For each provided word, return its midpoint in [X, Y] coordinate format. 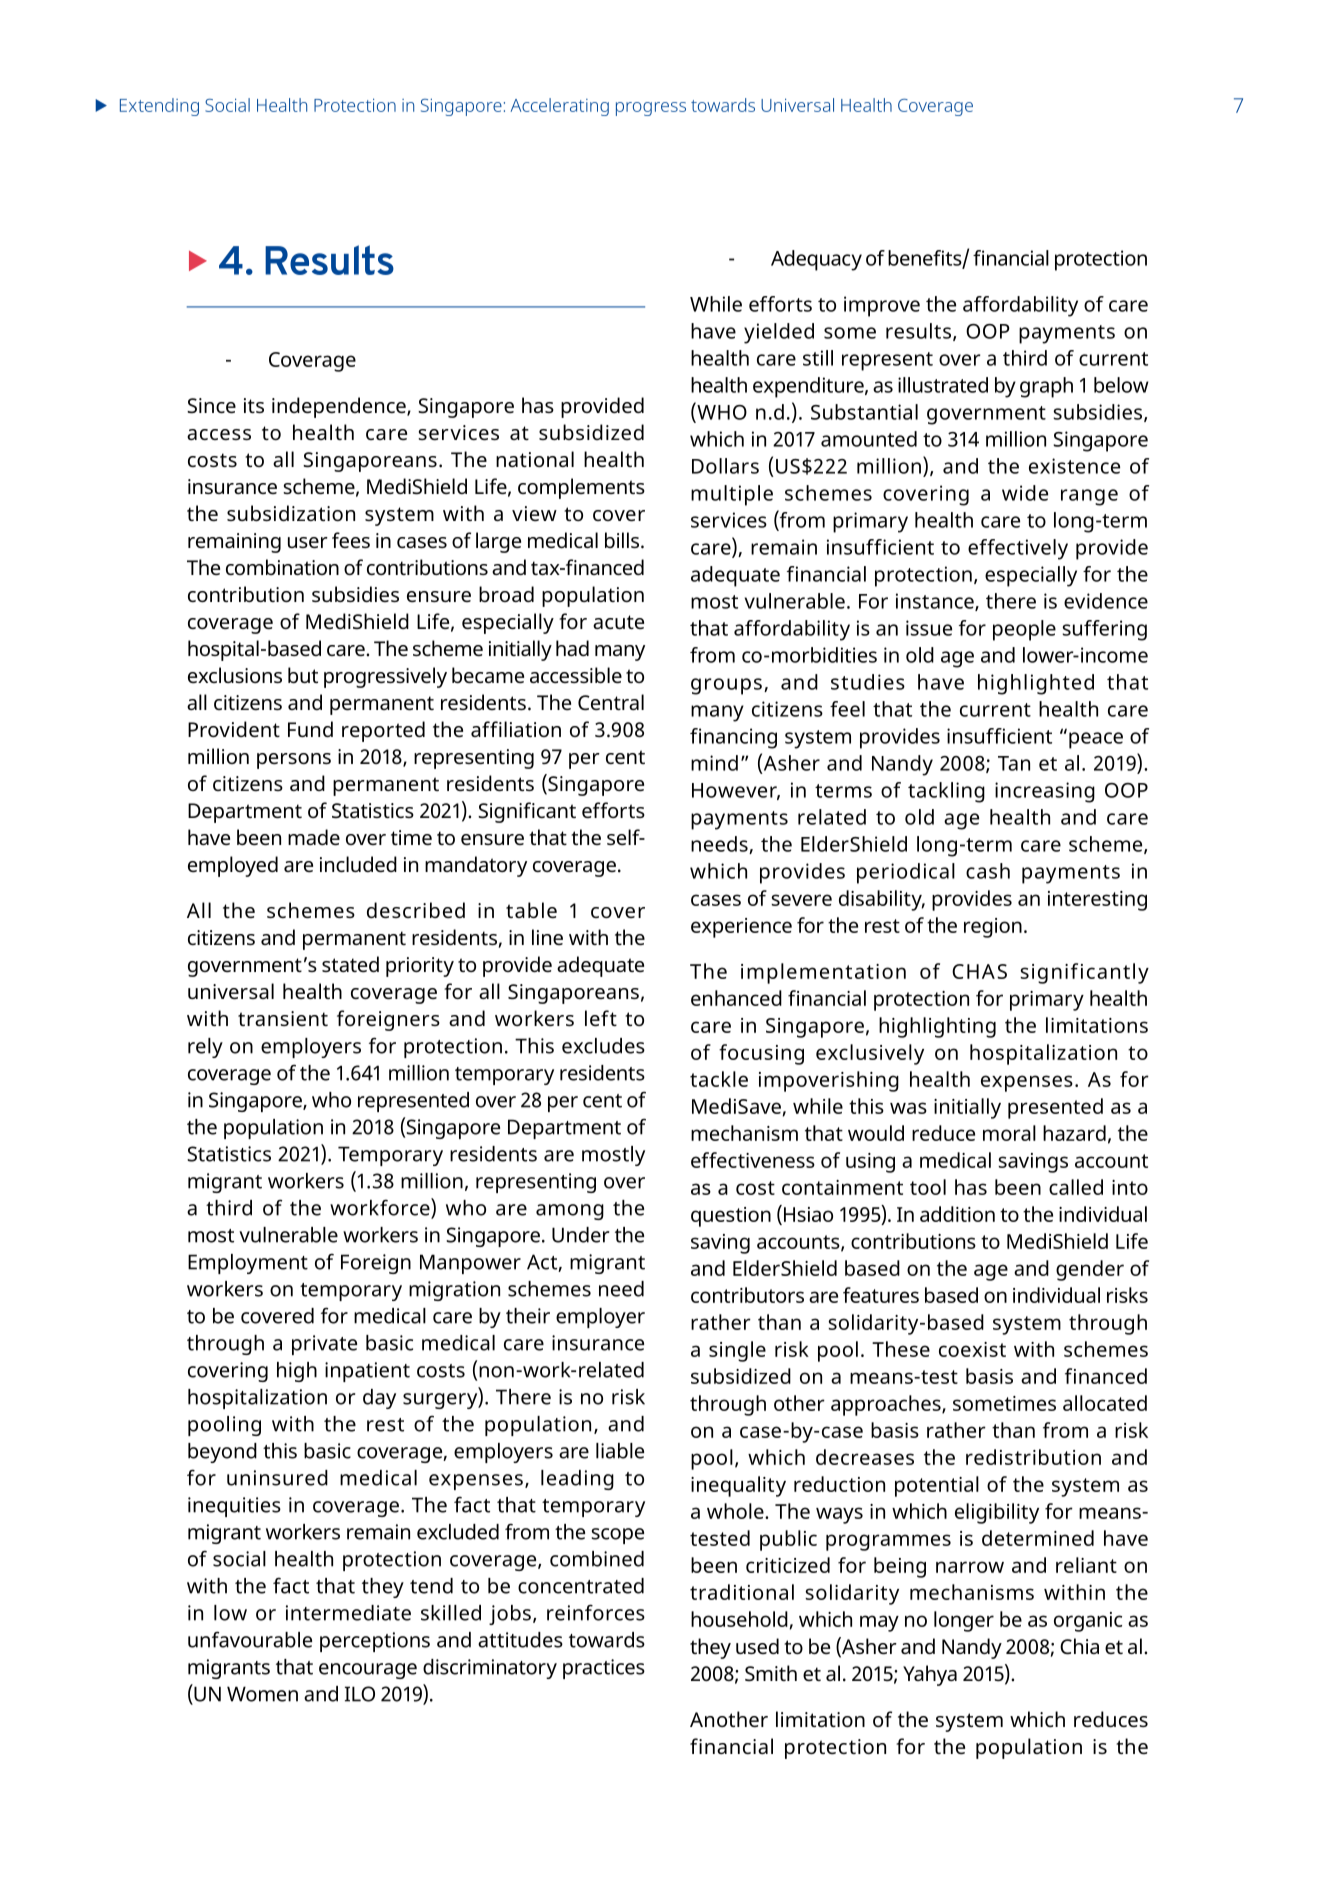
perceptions [375, 1642]
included [358, 864]
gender [1090, 1270]
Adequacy [816, 260]
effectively [1018, 549]
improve [882, 306]
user [308, 543]
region [993, 928]
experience [741, 928]
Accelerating [560, 107]
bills [622, 540]
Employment [248, 1264]
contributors [747, 1295]
